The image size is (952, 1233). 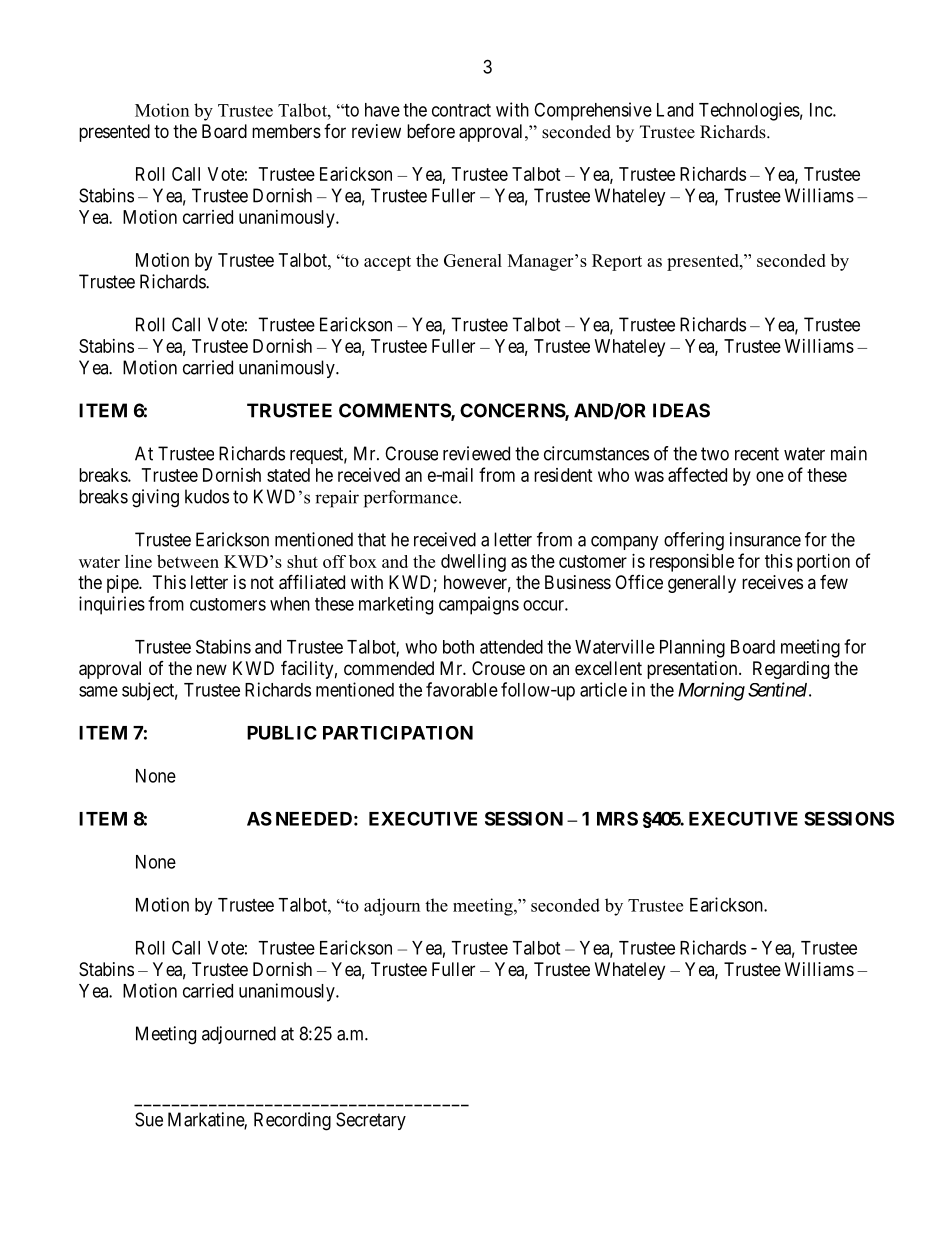 I want to click on Inc, so click(x=822, y=110).
